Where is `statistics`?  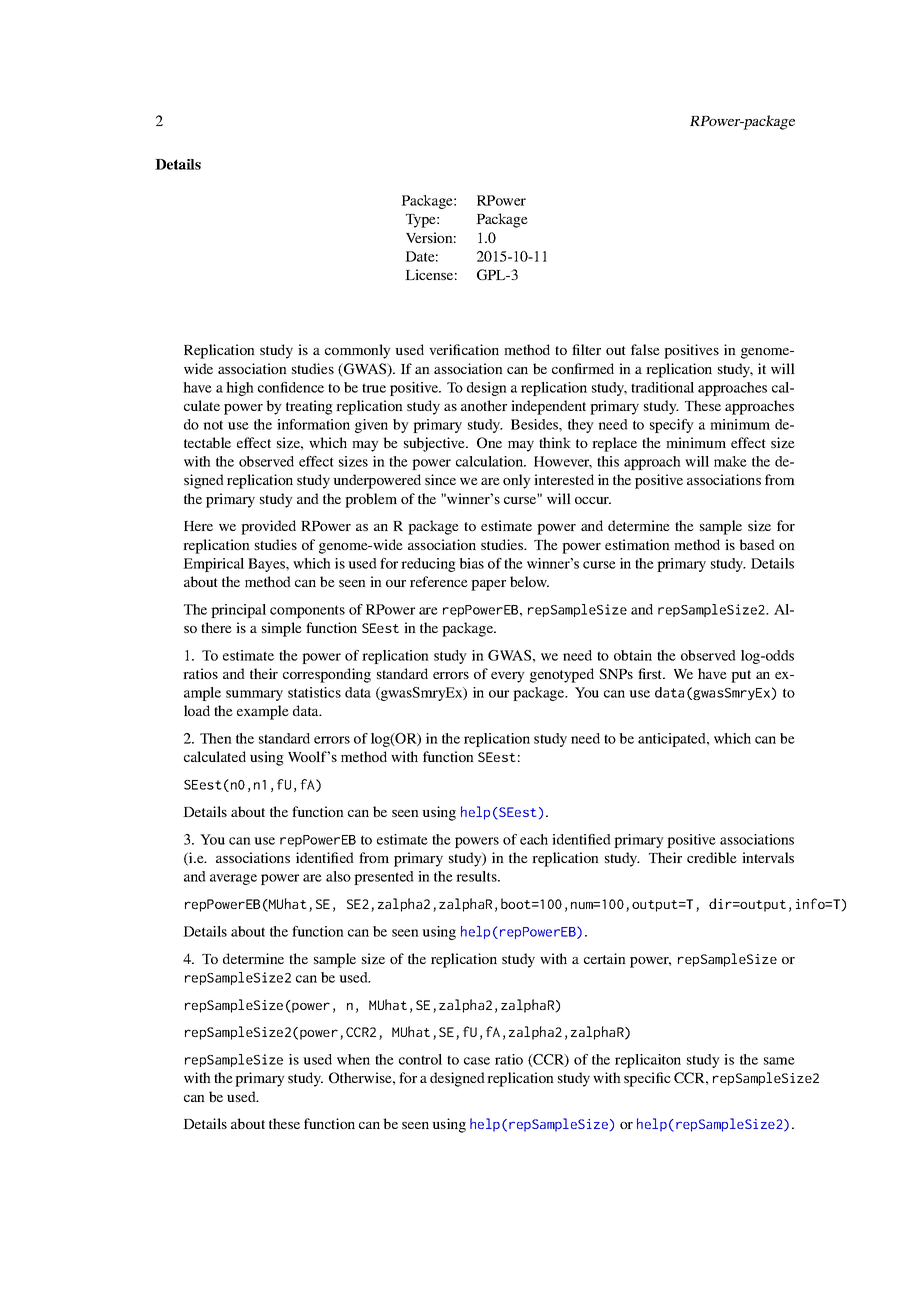 statistics is located at coordinates (314, 692).
